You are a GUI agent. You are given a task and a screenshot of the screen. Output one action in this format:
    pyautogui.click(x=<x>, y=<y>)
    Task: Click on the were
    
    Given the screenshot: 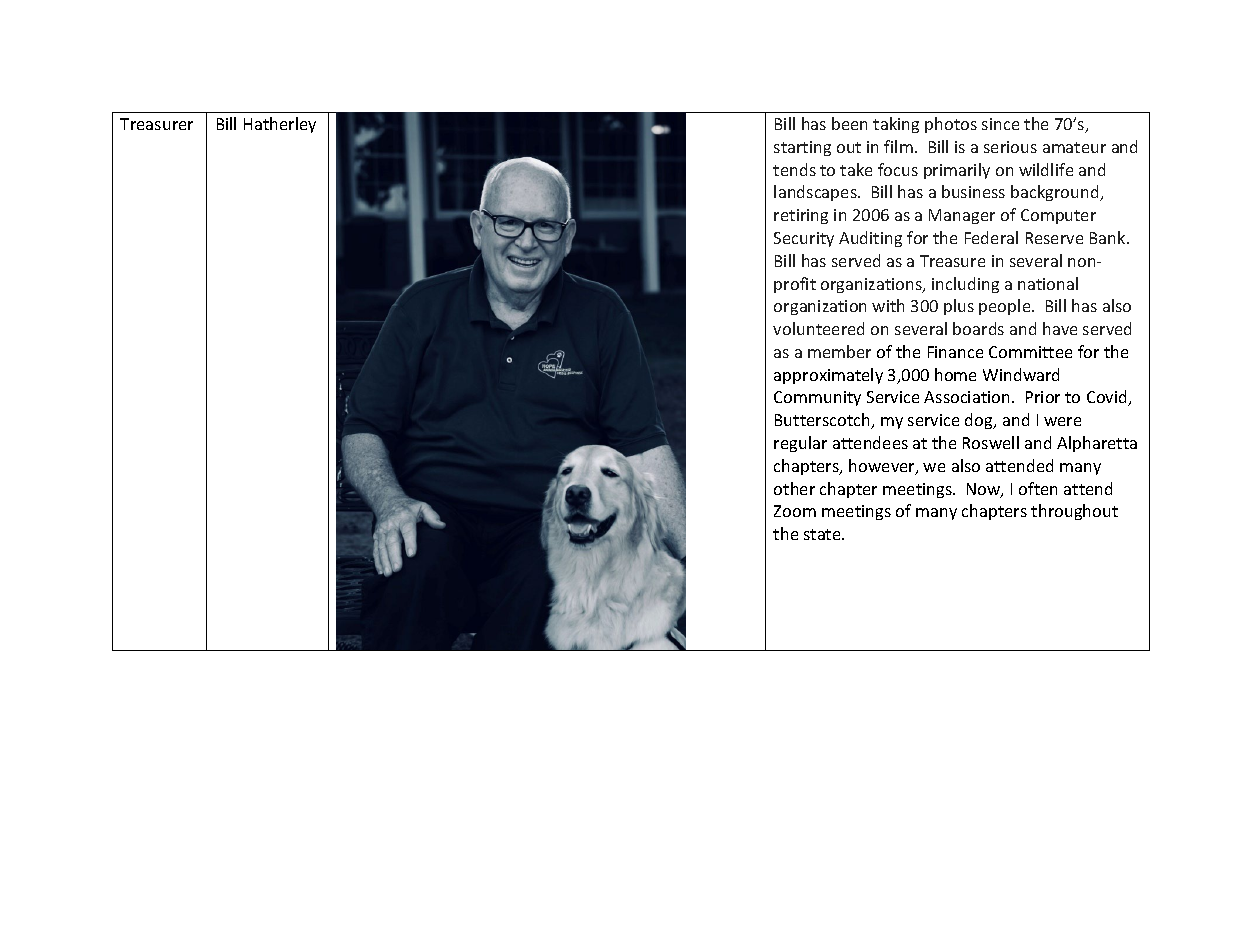 What is the action you would take?
    pyautogui.click(x=1062, y=421)
